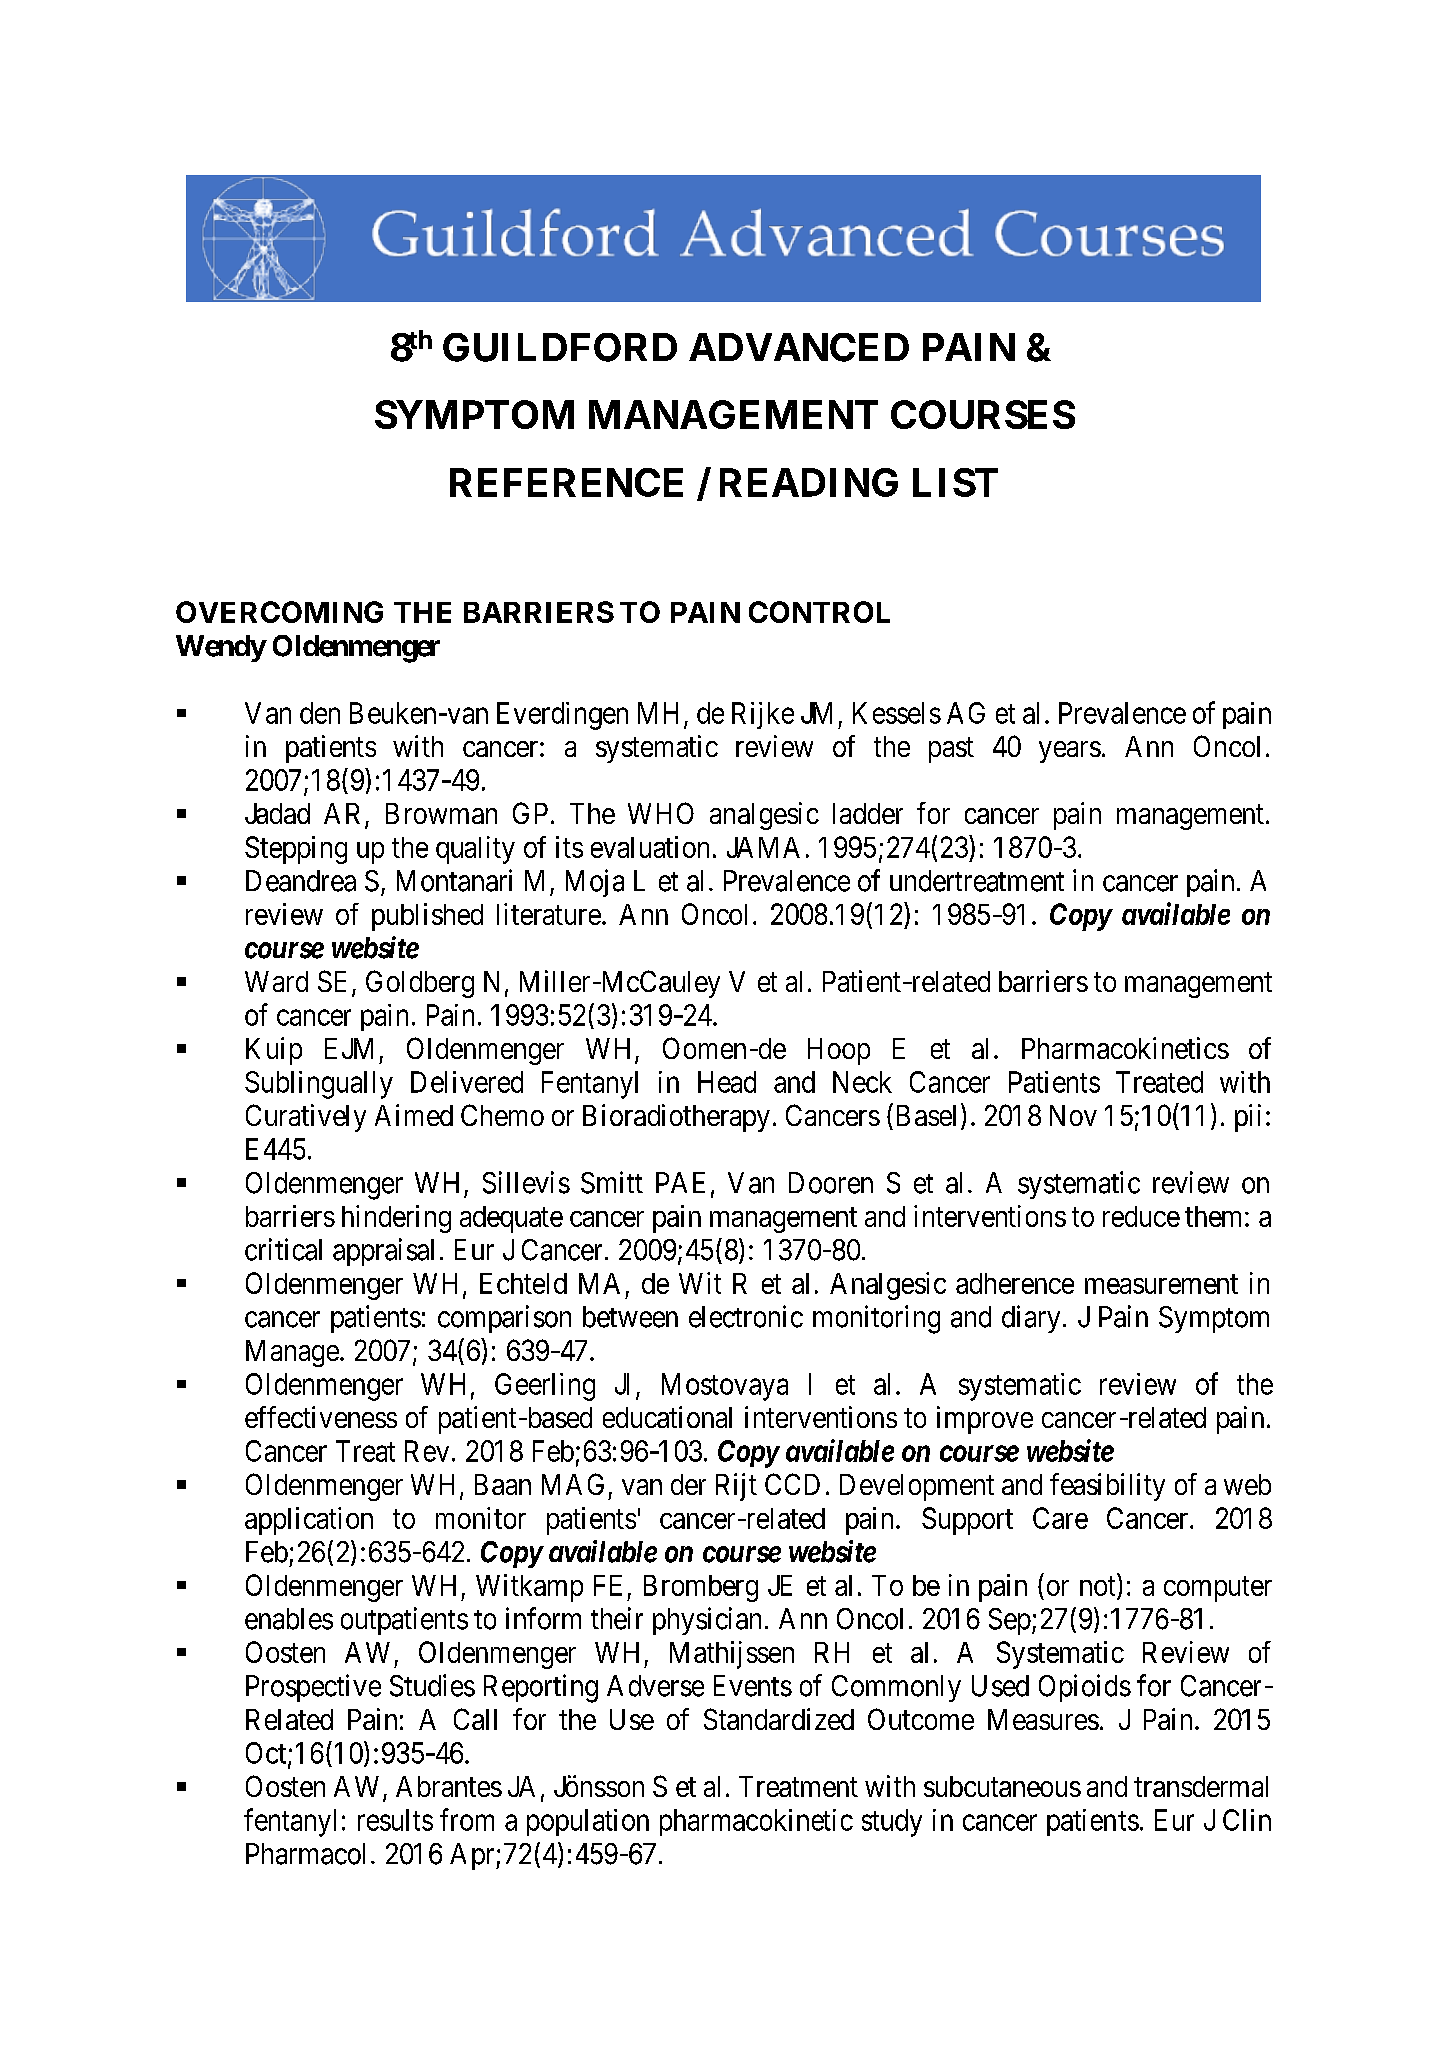 This screenshot has width=1447, height=2046. What do you see at coordinates (305, 1854) in the screenshot?
I see `Pharmacol` at bounding box center [305, 1854].
